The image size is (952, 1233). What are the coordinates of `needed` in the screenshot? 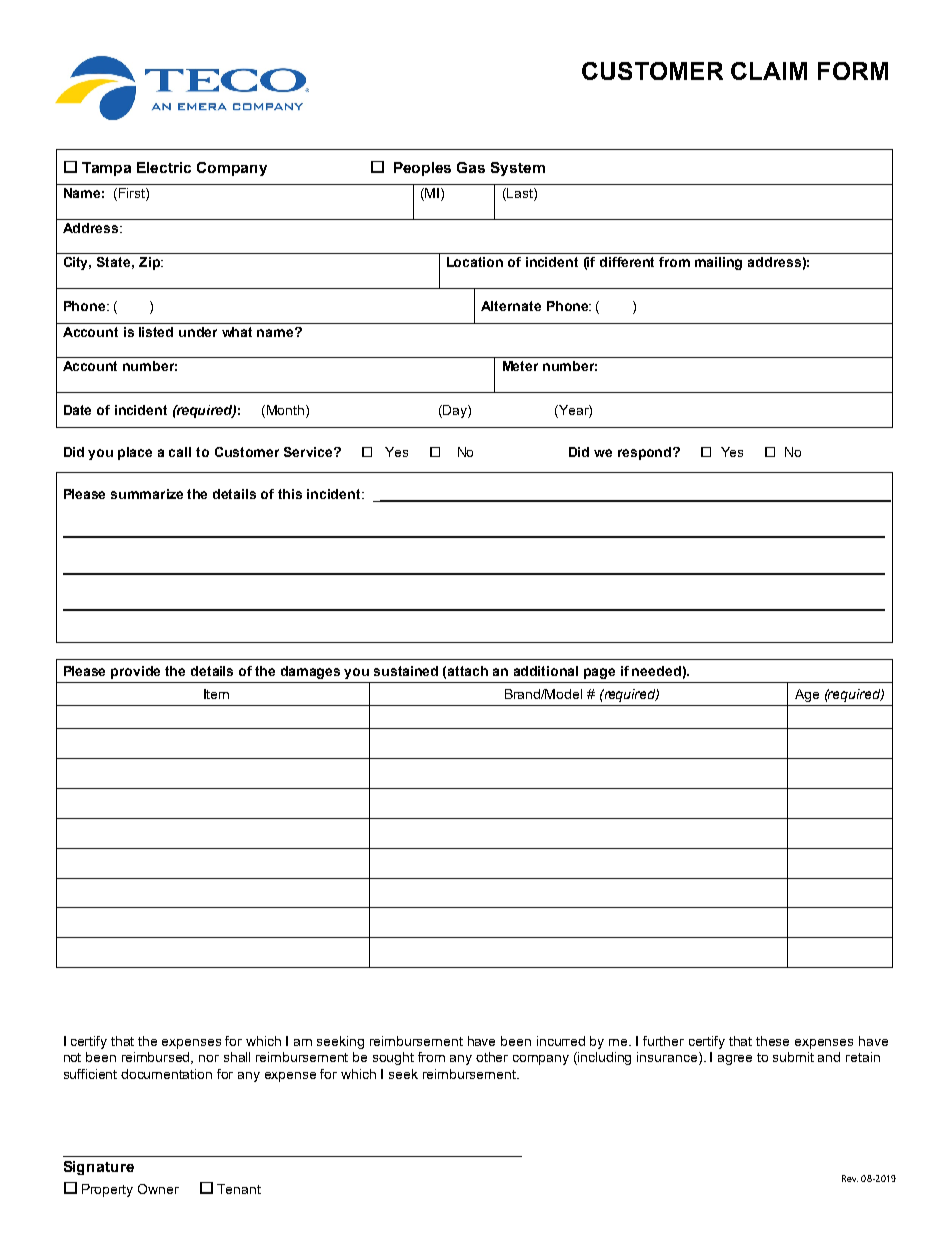 It's located at (656, 671).
